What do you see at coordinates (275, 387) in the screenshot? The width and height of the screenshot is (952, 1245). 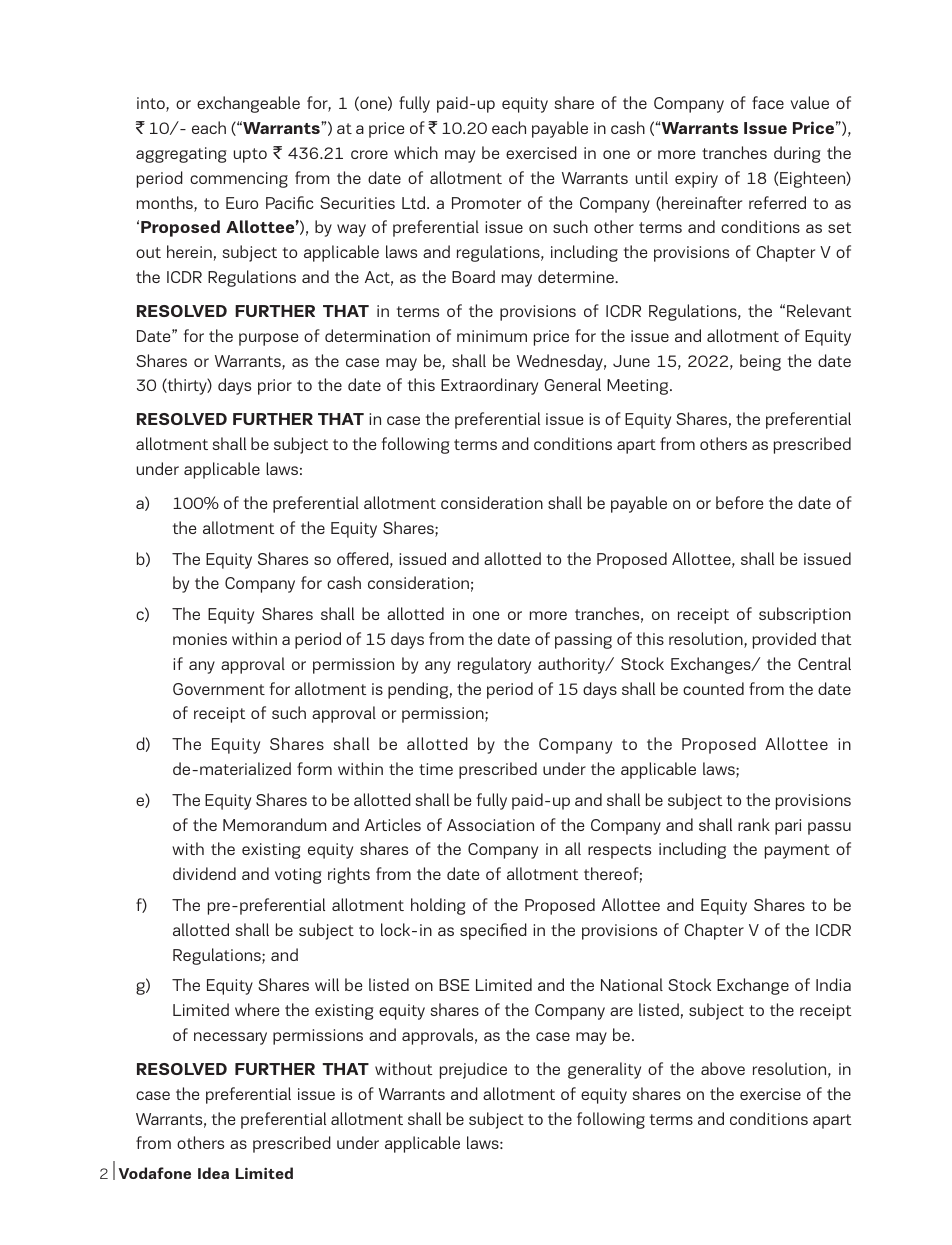 I see `prior` at bounding box center [275, 387].
